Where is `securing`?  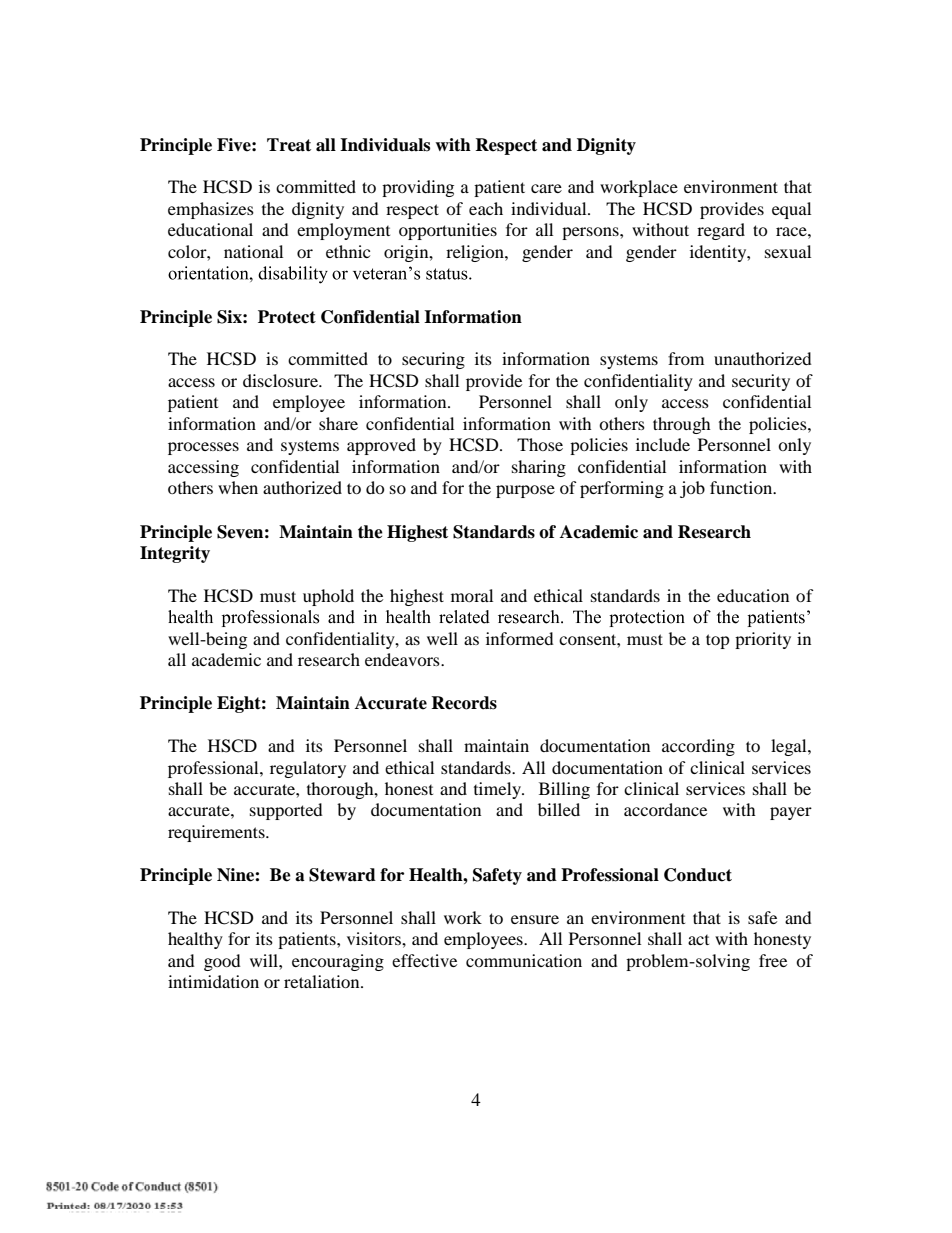
securing is located at coordinates (433, 360).
